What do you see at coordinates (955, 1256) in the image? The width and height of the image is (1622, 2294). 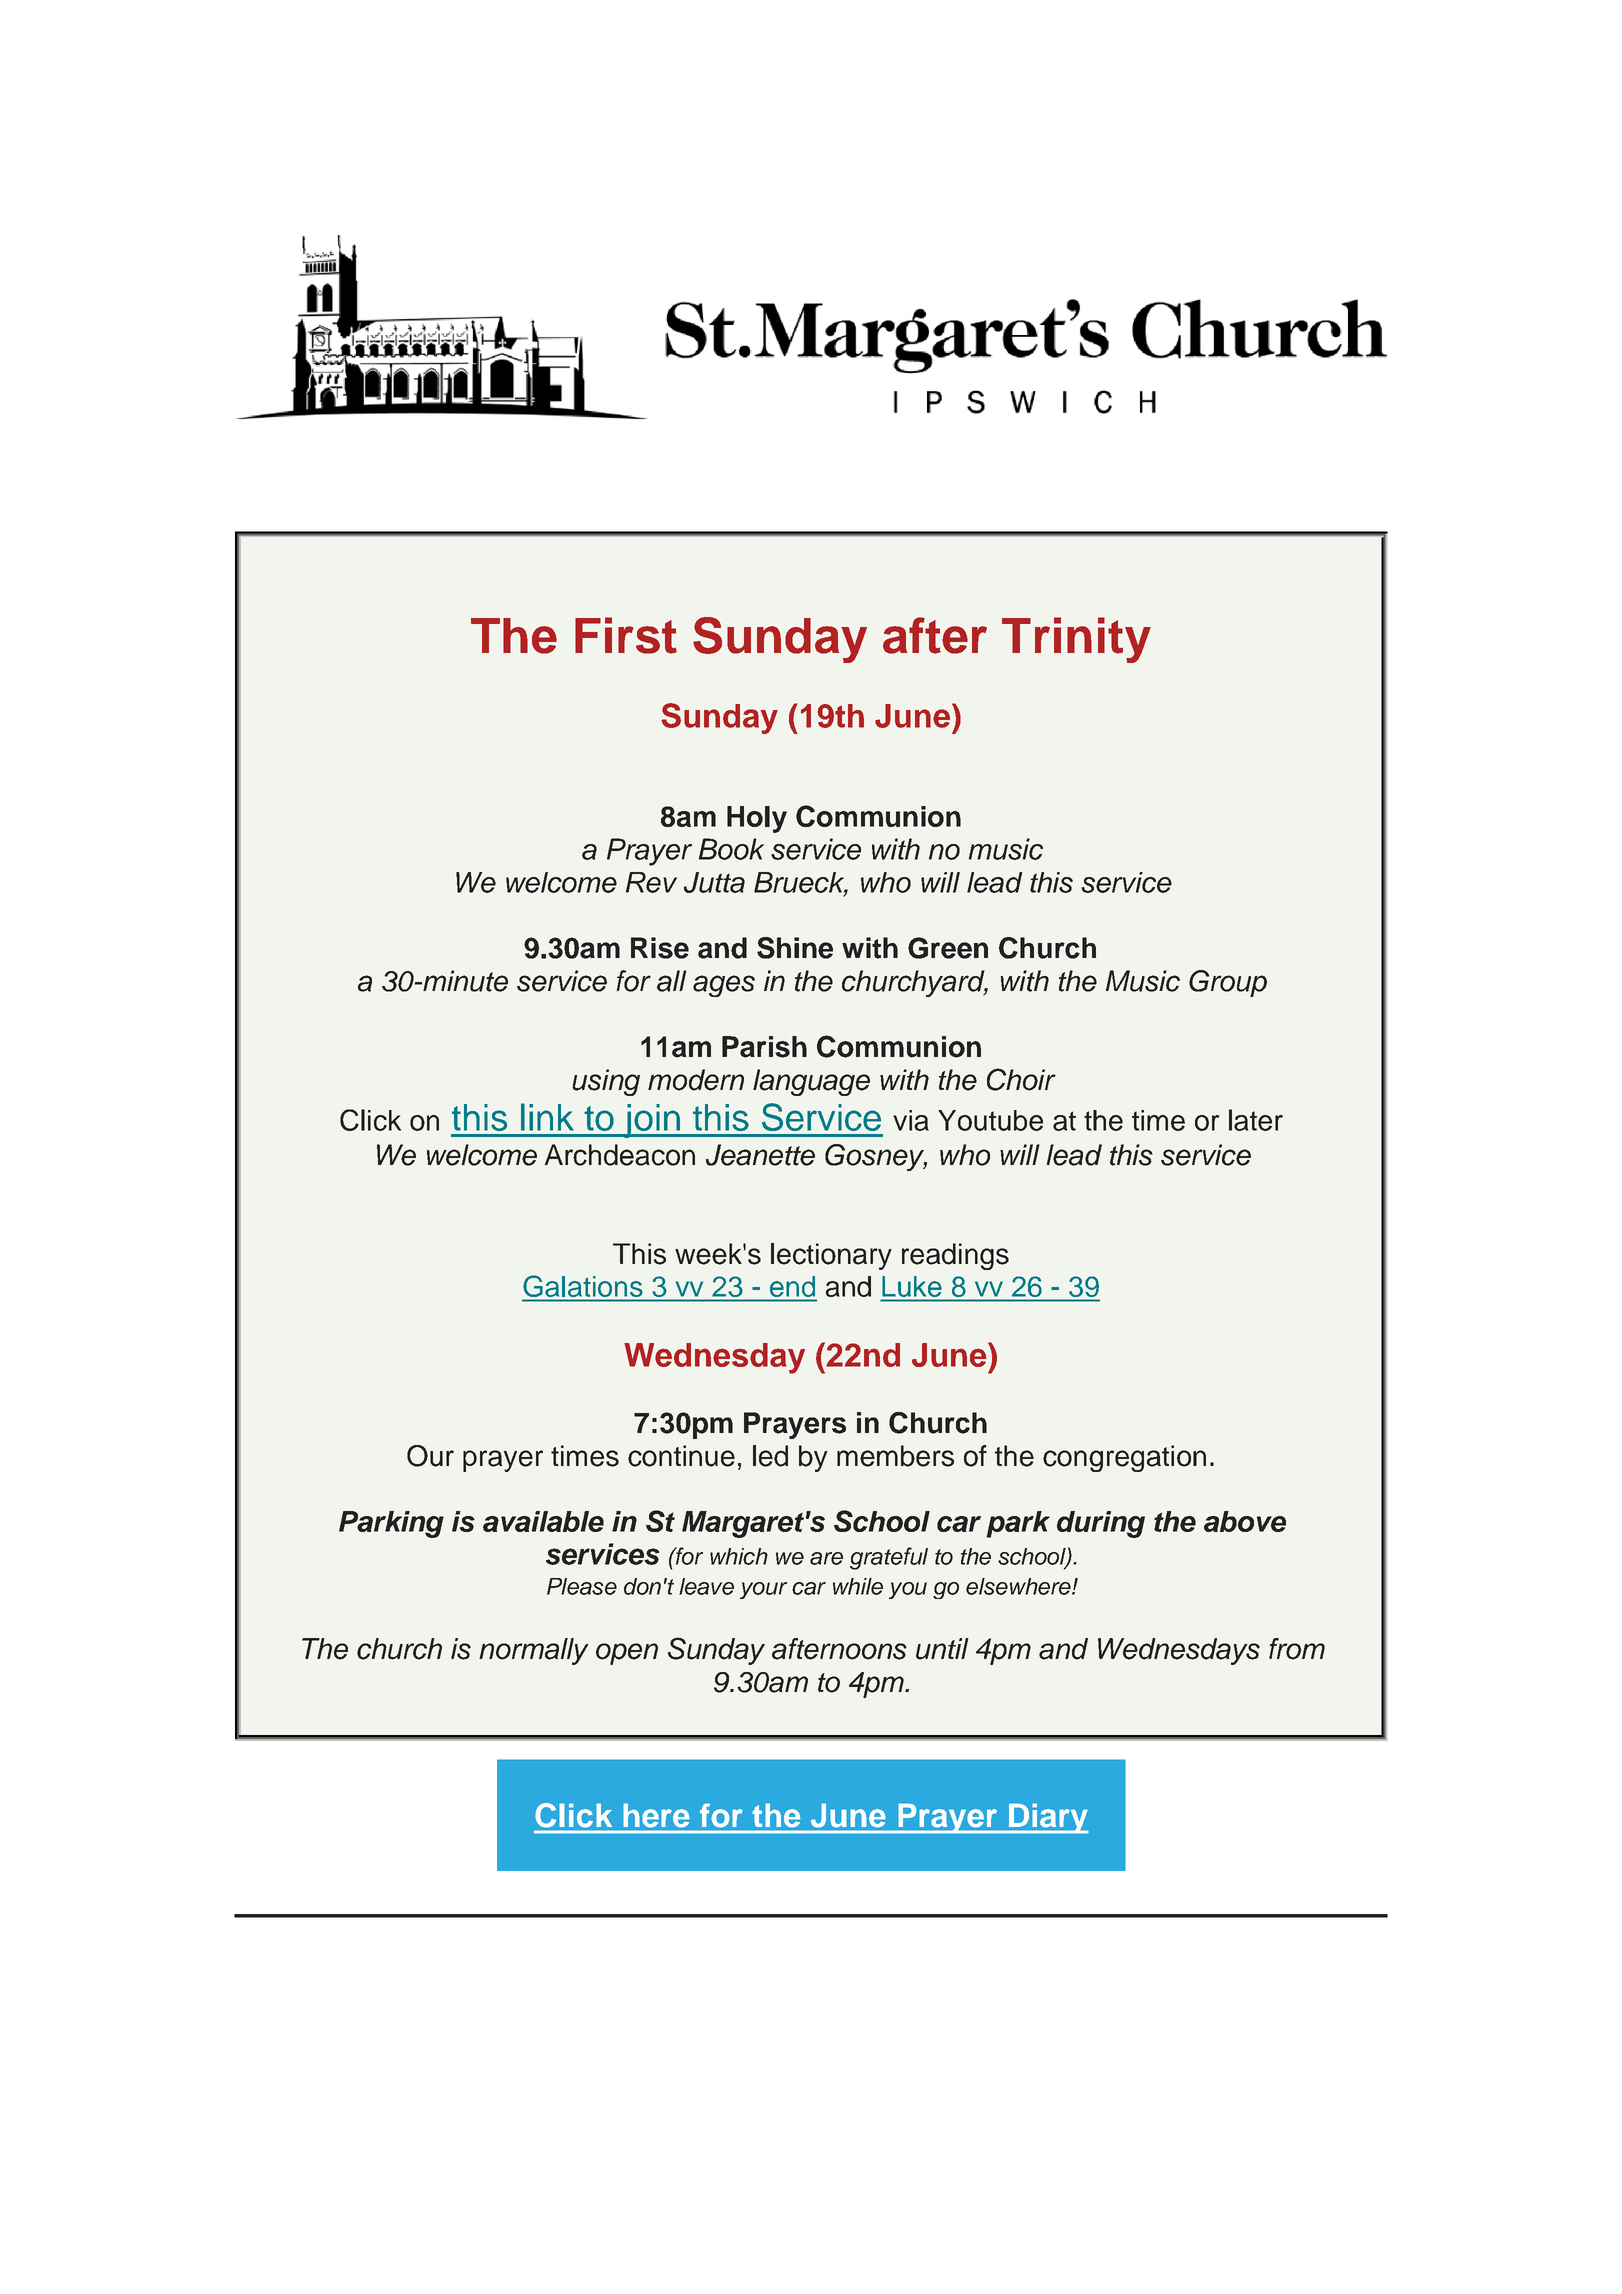 I see `readings` at bounding box center [955, 1256].
